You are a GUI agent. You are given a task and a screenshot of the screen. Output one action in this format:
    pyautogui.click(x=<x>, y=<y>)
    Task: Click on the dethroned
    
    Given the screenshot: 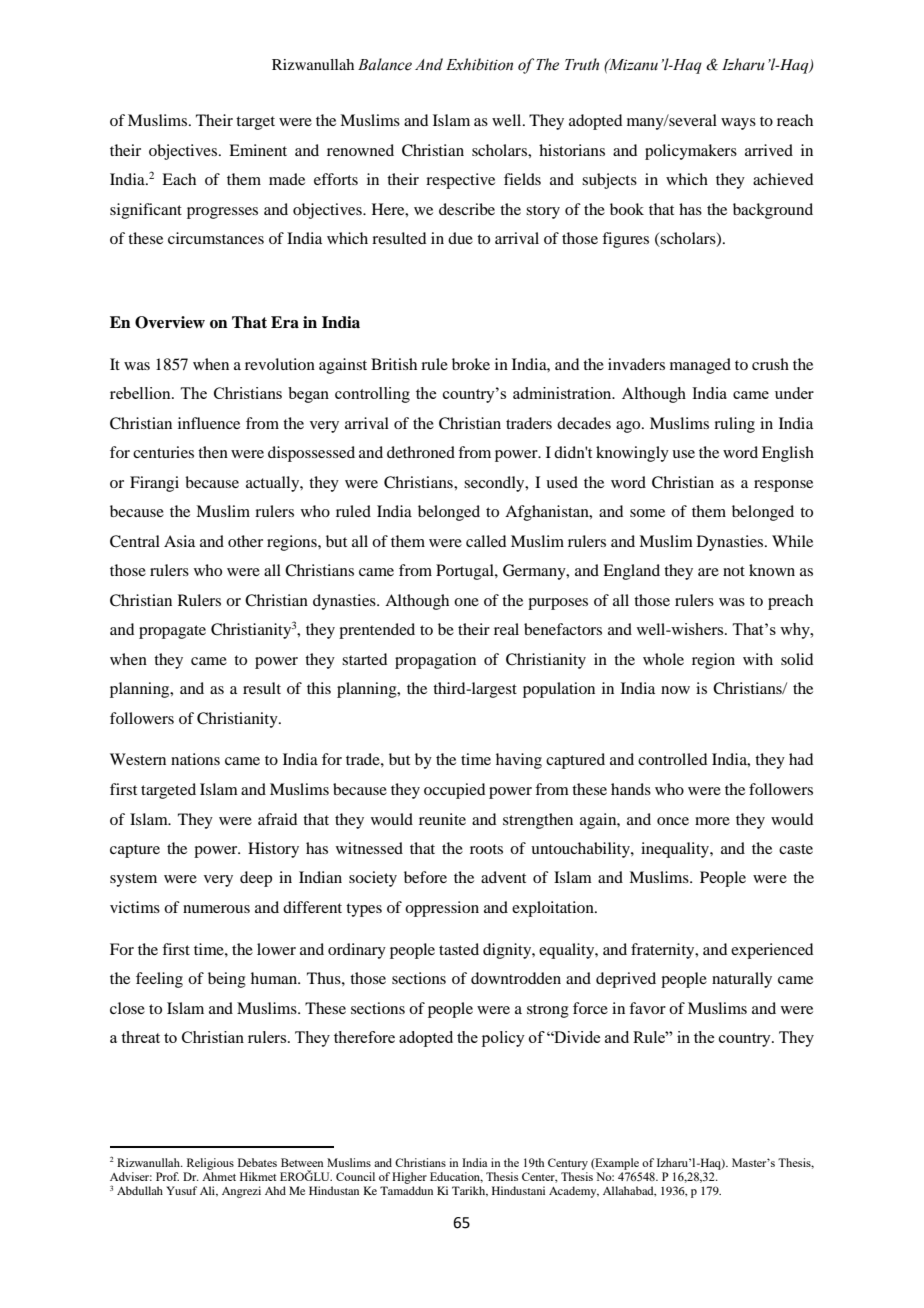 What is the action you would take?
    pyautogui.click(x=421, y=452)
